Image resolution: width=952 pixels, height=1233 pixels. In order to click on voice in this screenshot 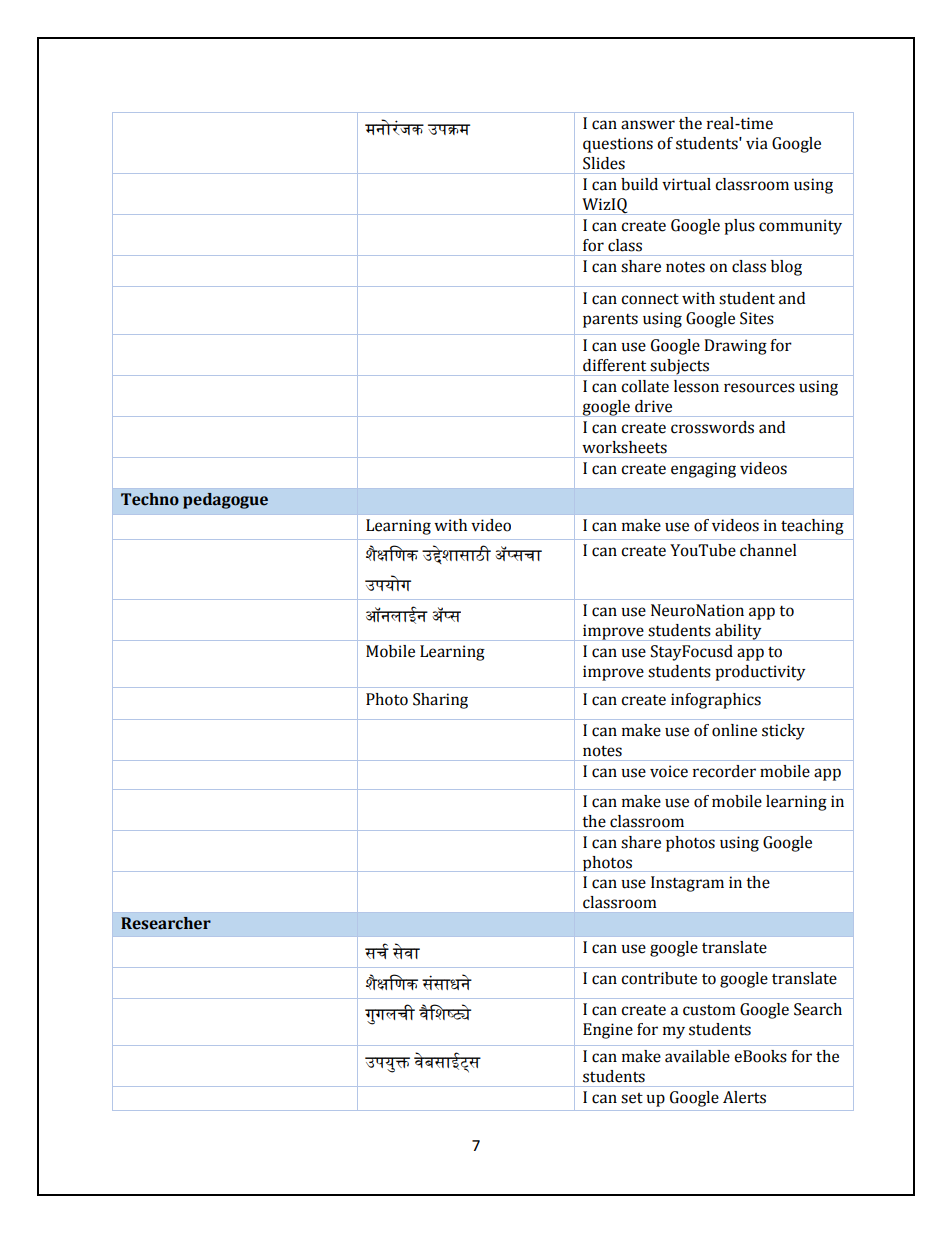, I will do `click(669, 771)`.
